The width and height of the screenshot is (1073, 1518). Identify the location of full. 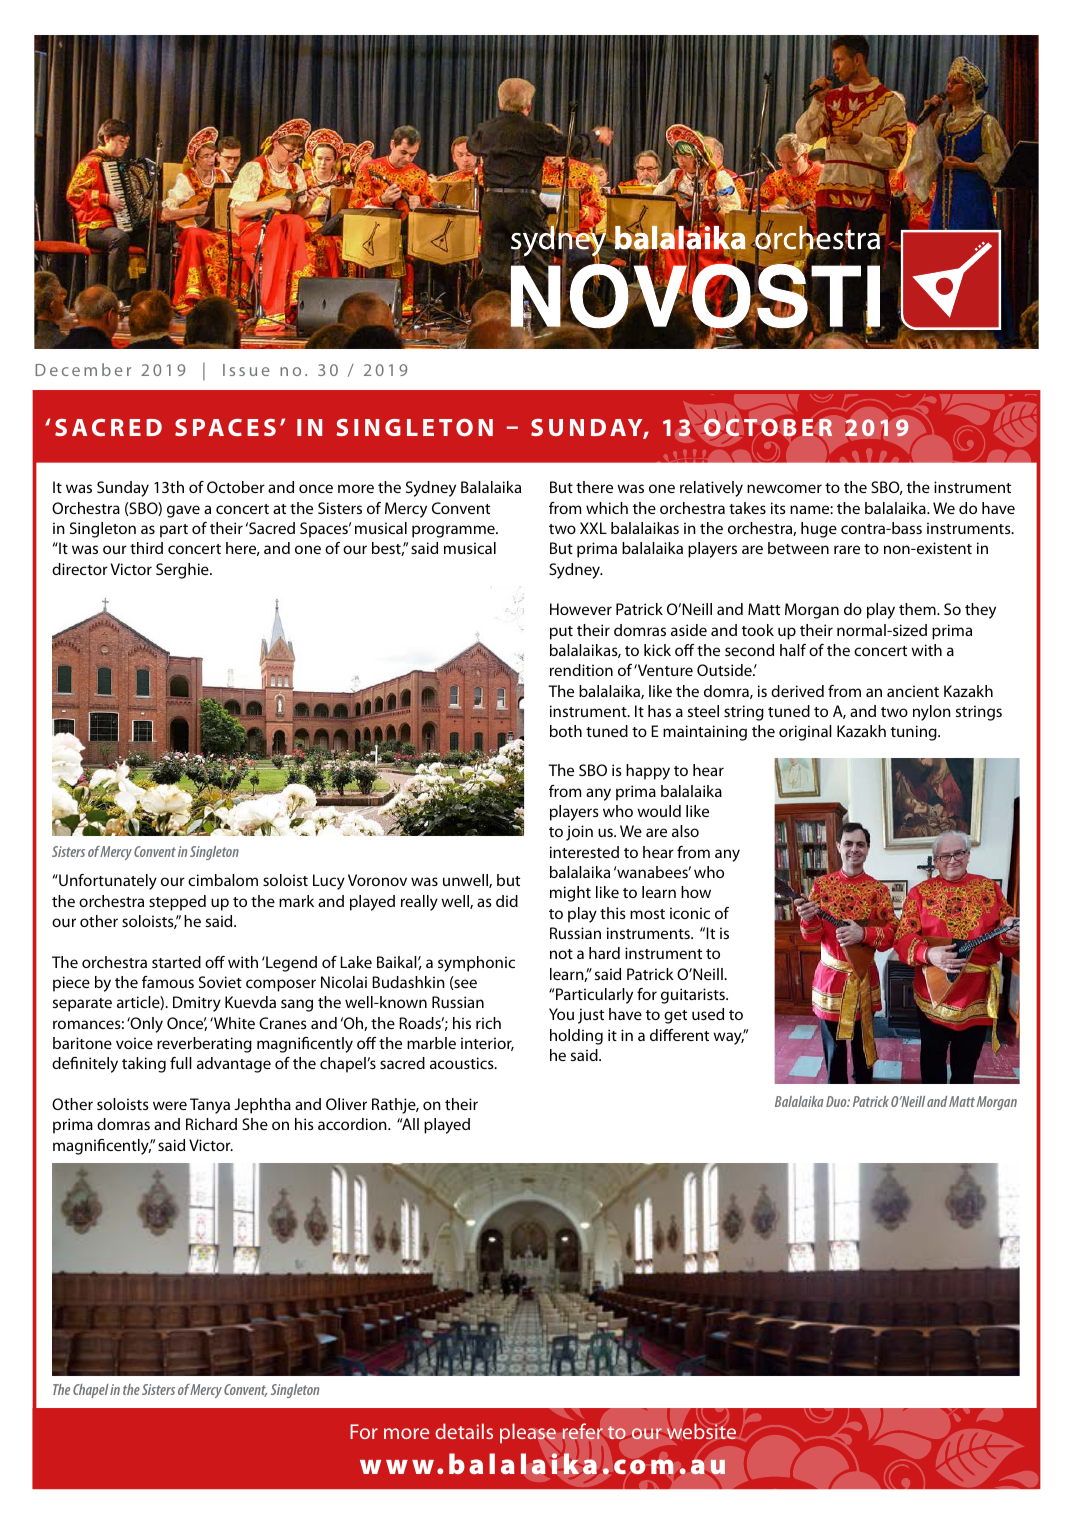
(181, 1063).
